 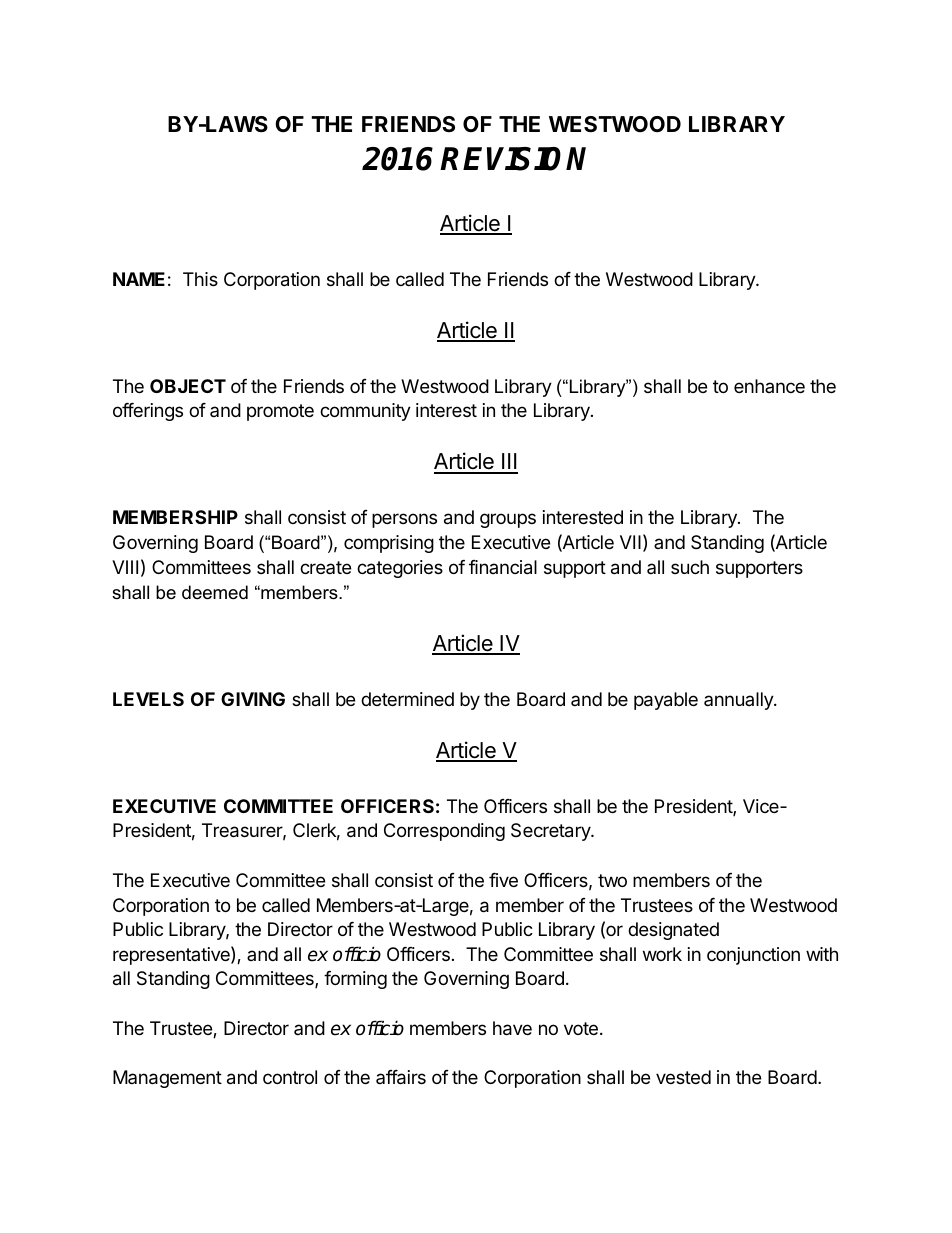 I want to click on annually, so click(x=739, y=701).
